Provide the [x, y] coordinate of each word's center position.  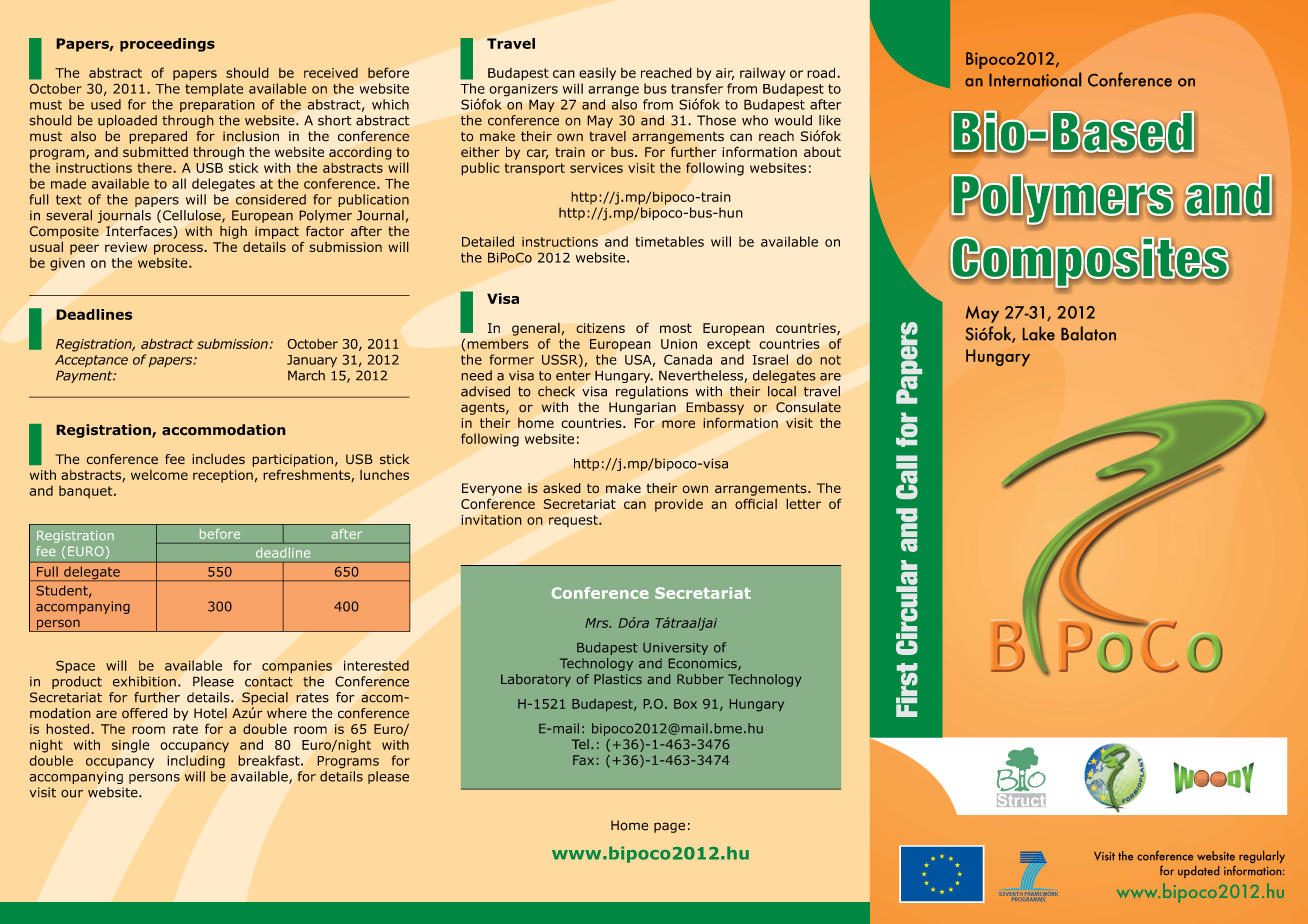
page [669, 827]
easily [597, 74]
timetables [669, 241]
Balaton [1088, 333]
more [678, 424]
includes [218, 459]
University [675, 649]
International [1035, 79]
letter [803, 503]
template [214, 90]
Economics [704, 664]
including [196, 762]
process [179, 249]
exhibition [144, 681]
